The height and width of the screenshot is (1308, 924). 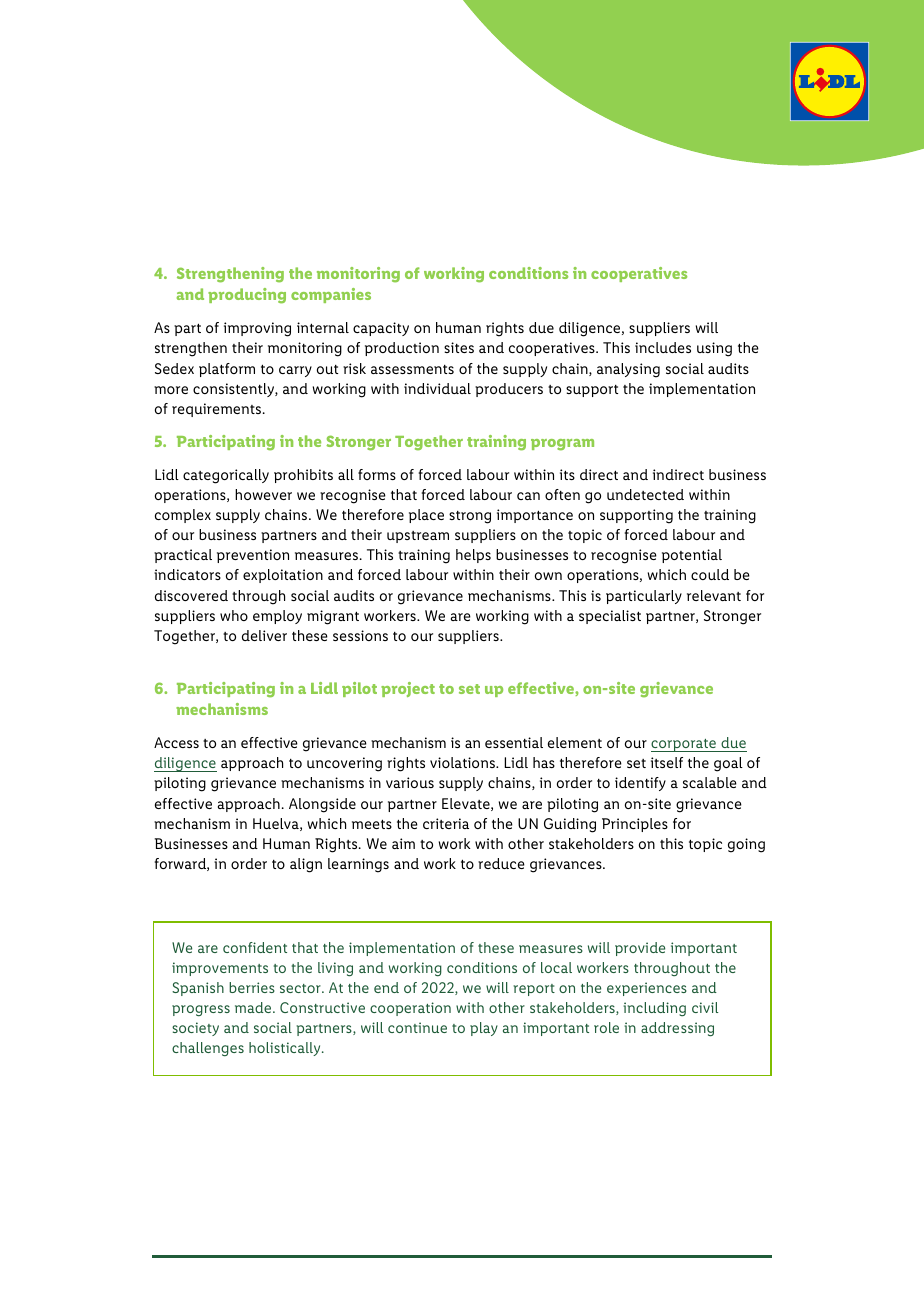 I want to click on align, so click(x=306, y=865).
